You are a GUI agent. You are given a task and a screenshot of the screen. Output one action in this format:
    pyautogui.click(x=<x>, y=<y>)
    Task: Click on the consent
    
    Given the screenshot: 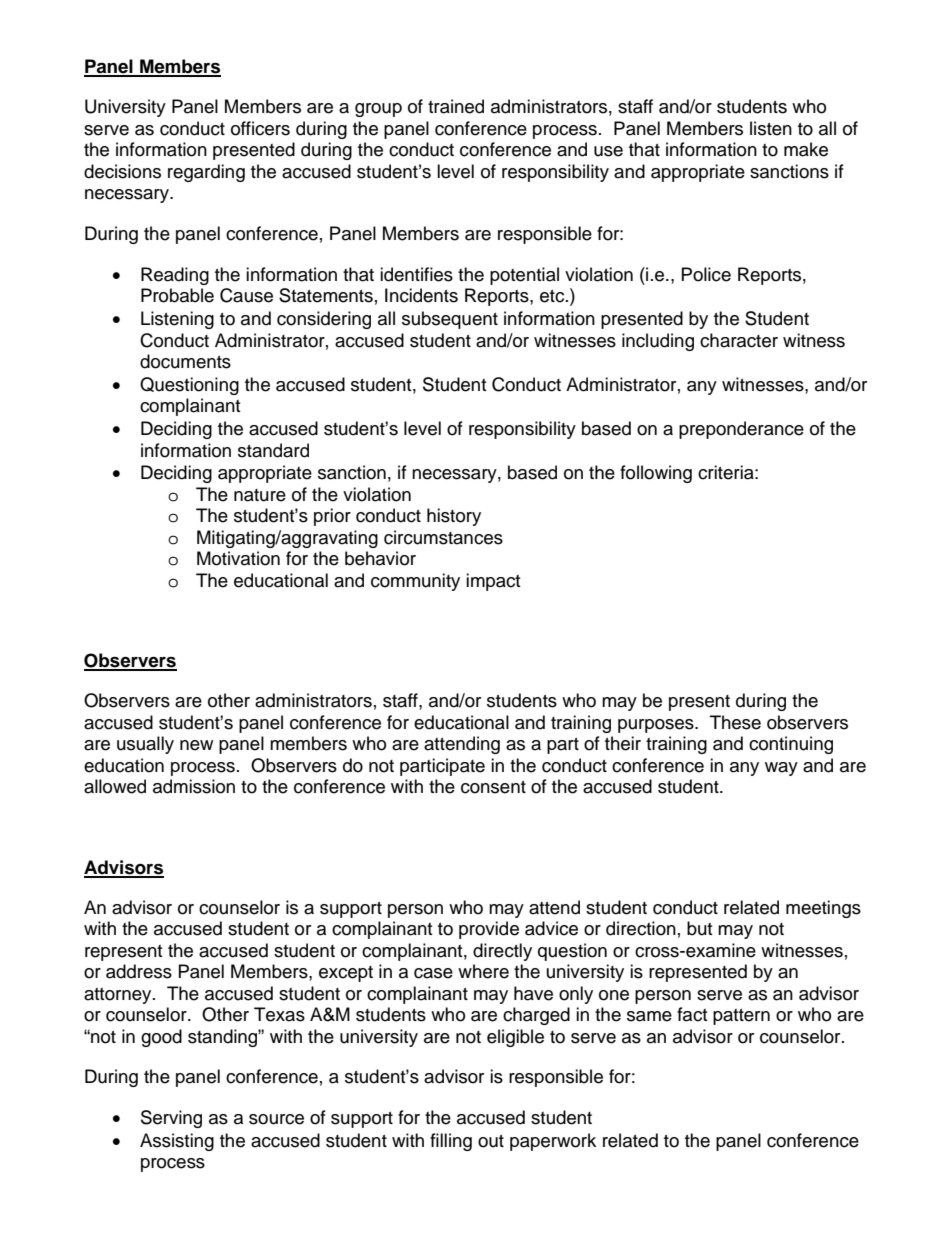 What is the action you would take?
    pyautogui.click(x=493, y=787)
